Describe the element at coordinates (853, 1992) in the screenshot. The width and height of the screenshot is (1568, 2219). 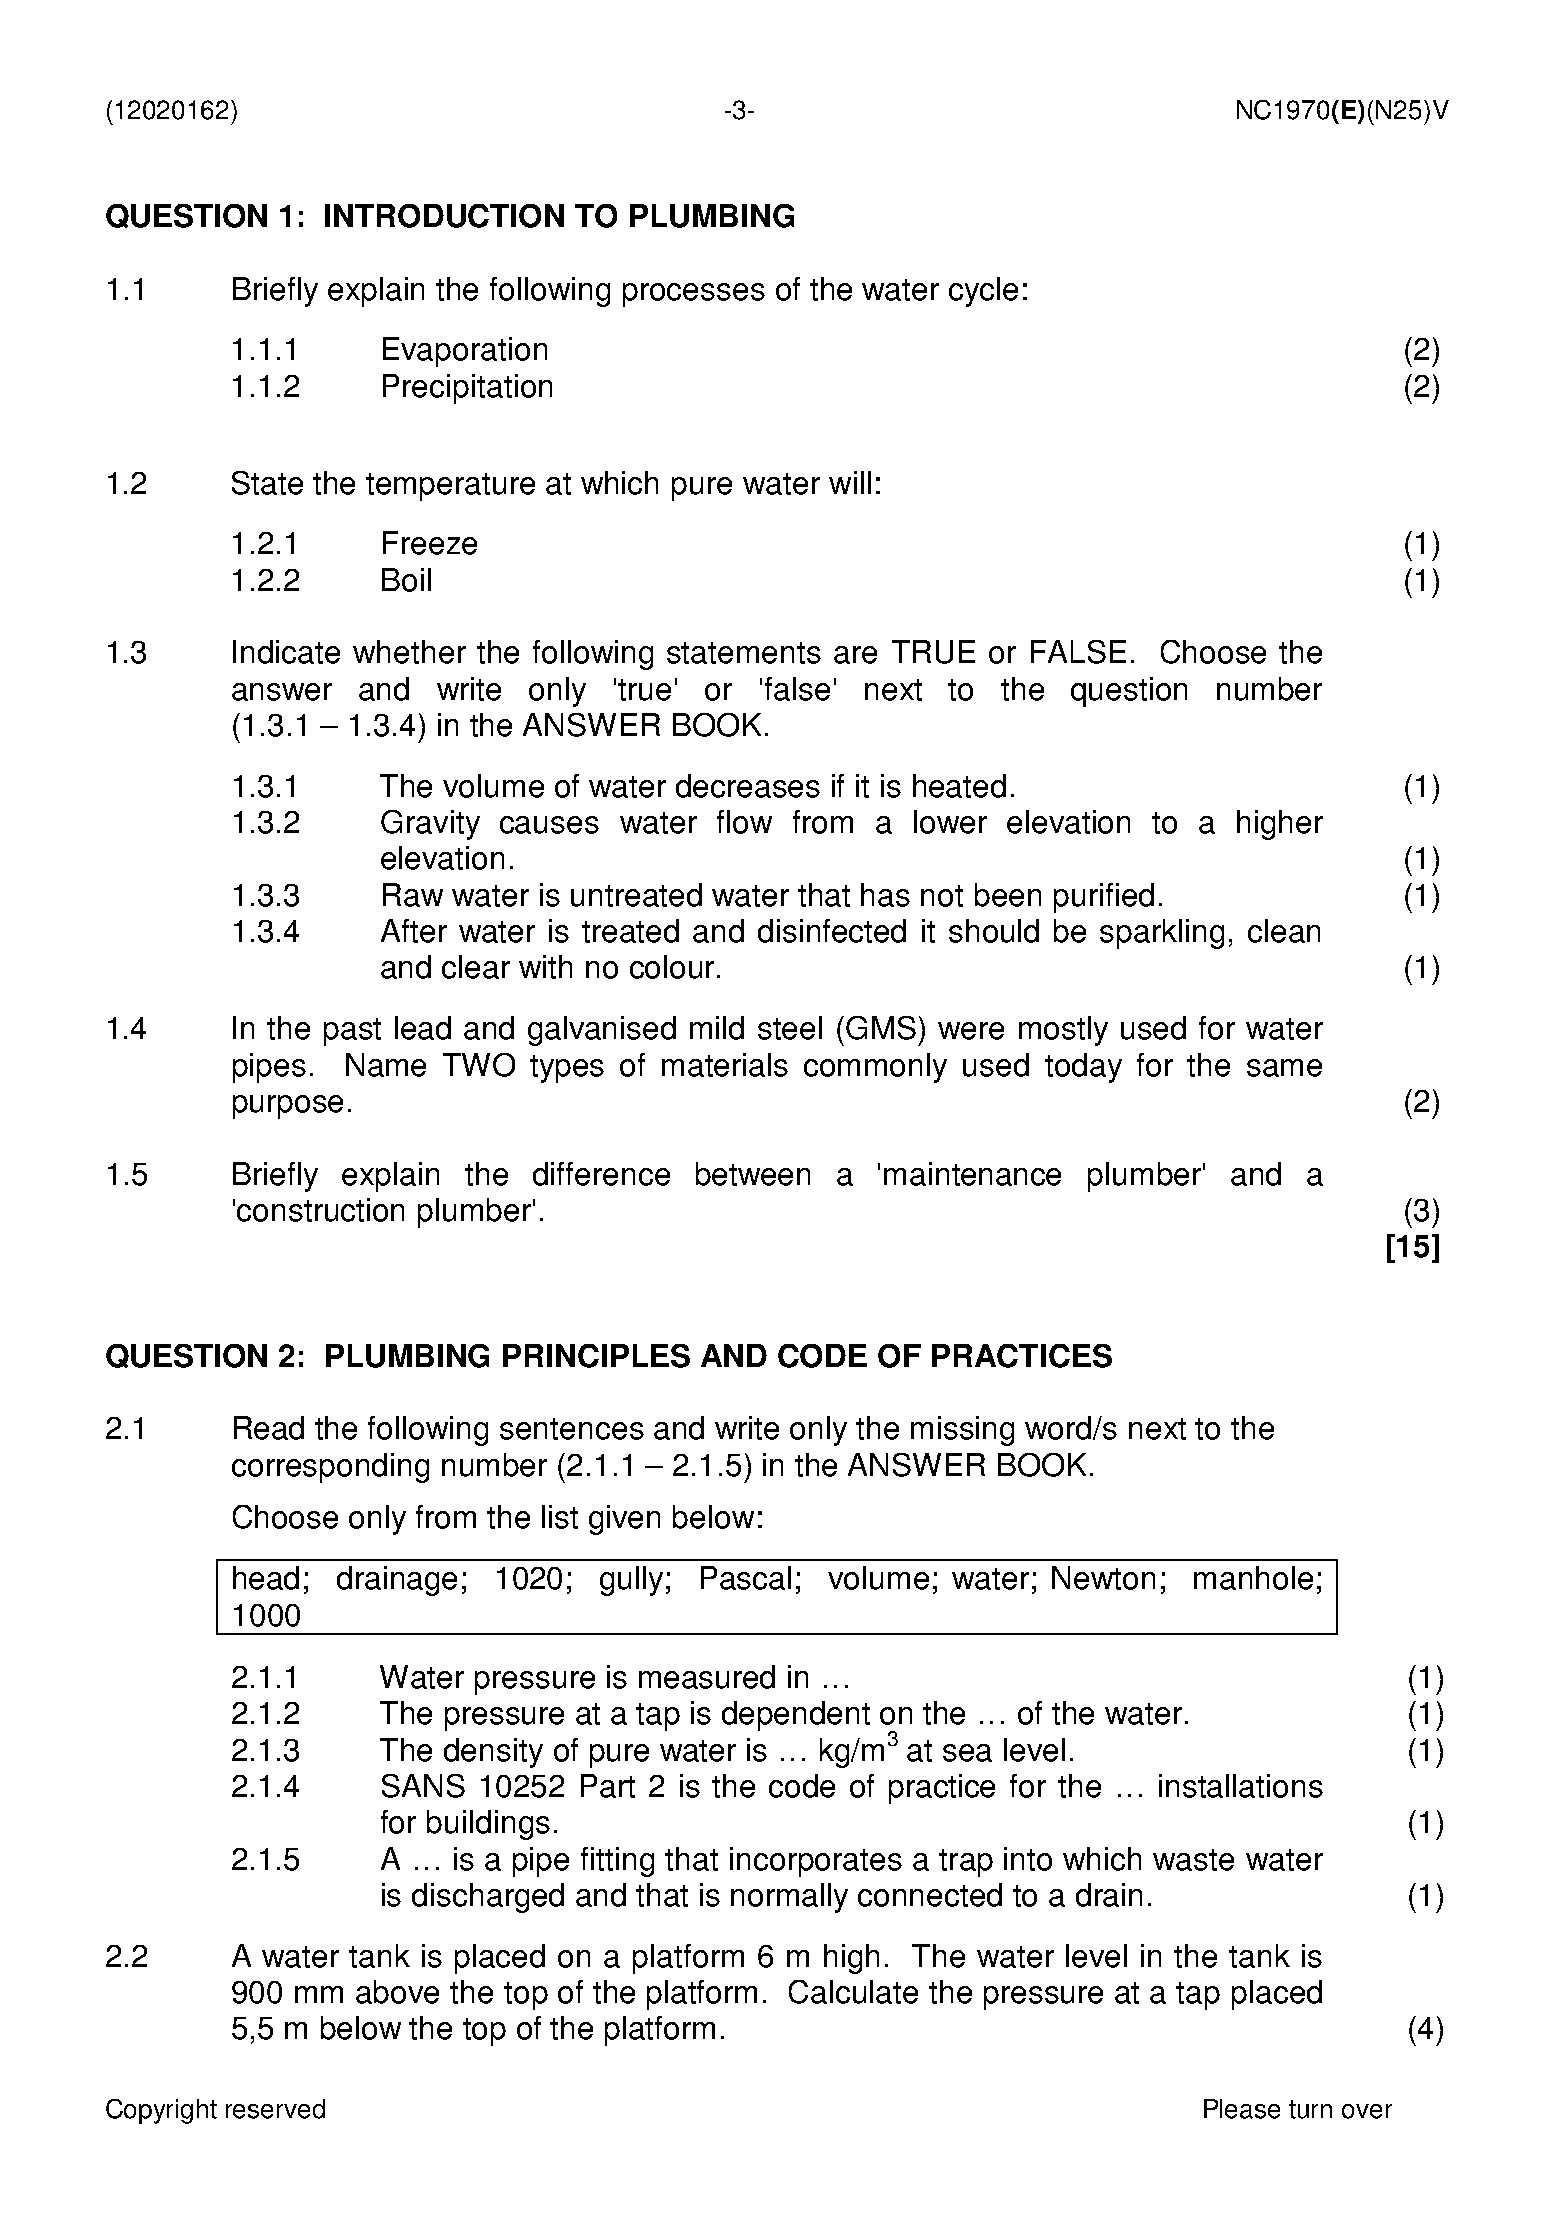
I see `Calculate` at that location.
